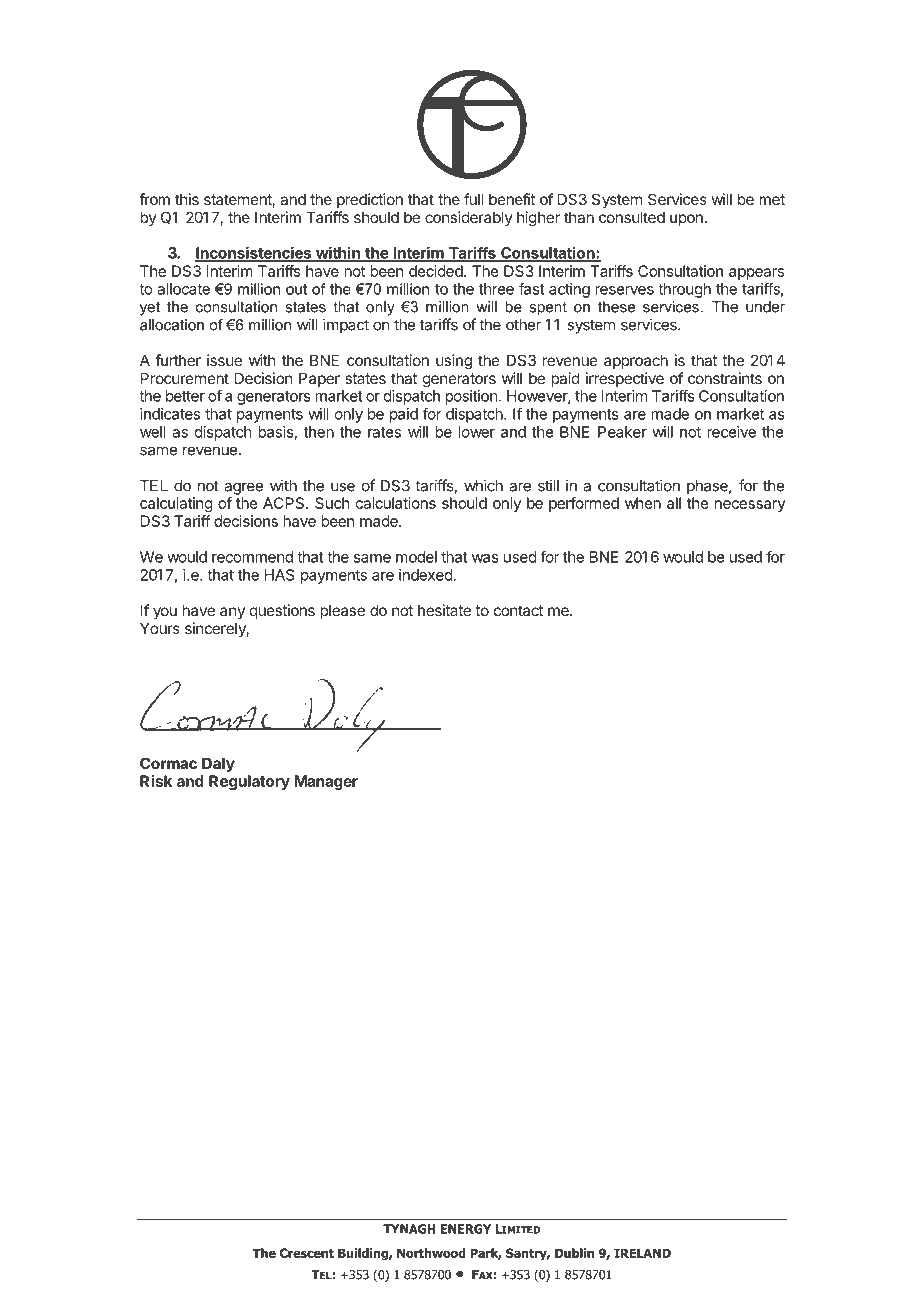  I want to click on IRELAND, so click(642, 1253).
